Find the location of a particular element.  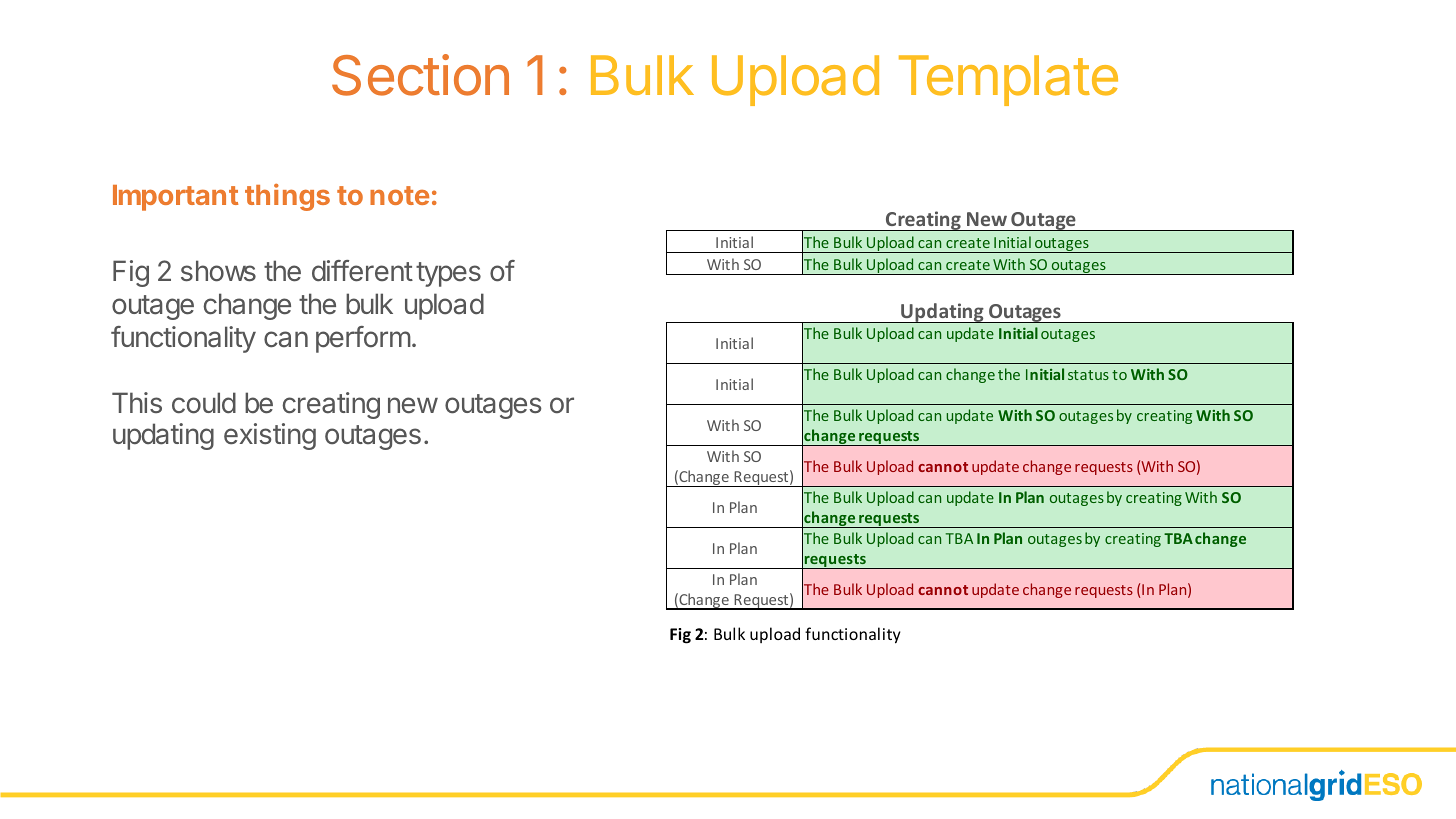

existing is located at coordinates (270, 436).
